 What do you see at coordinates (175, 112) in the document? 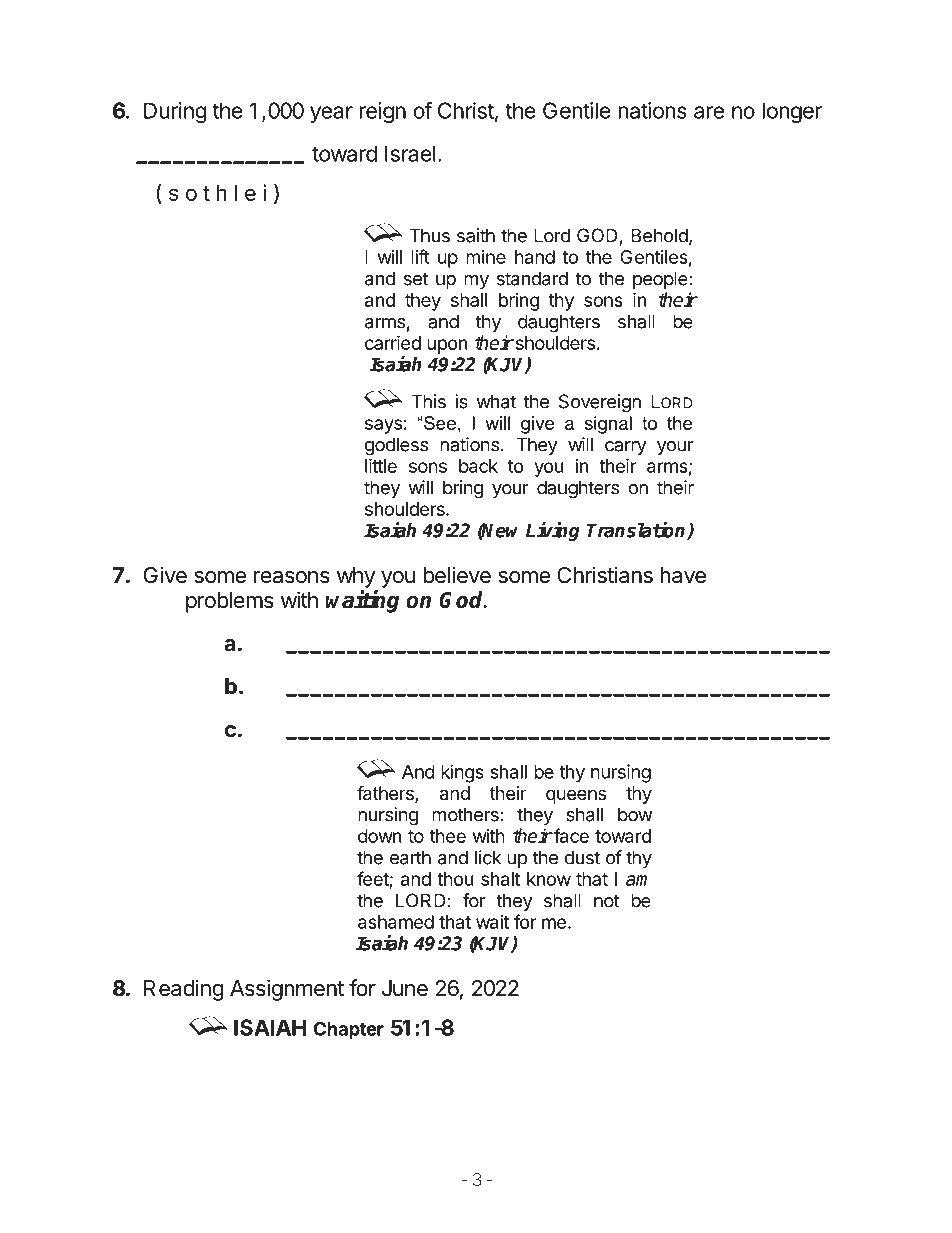
I see `During` at bounding box center [175, 112].
